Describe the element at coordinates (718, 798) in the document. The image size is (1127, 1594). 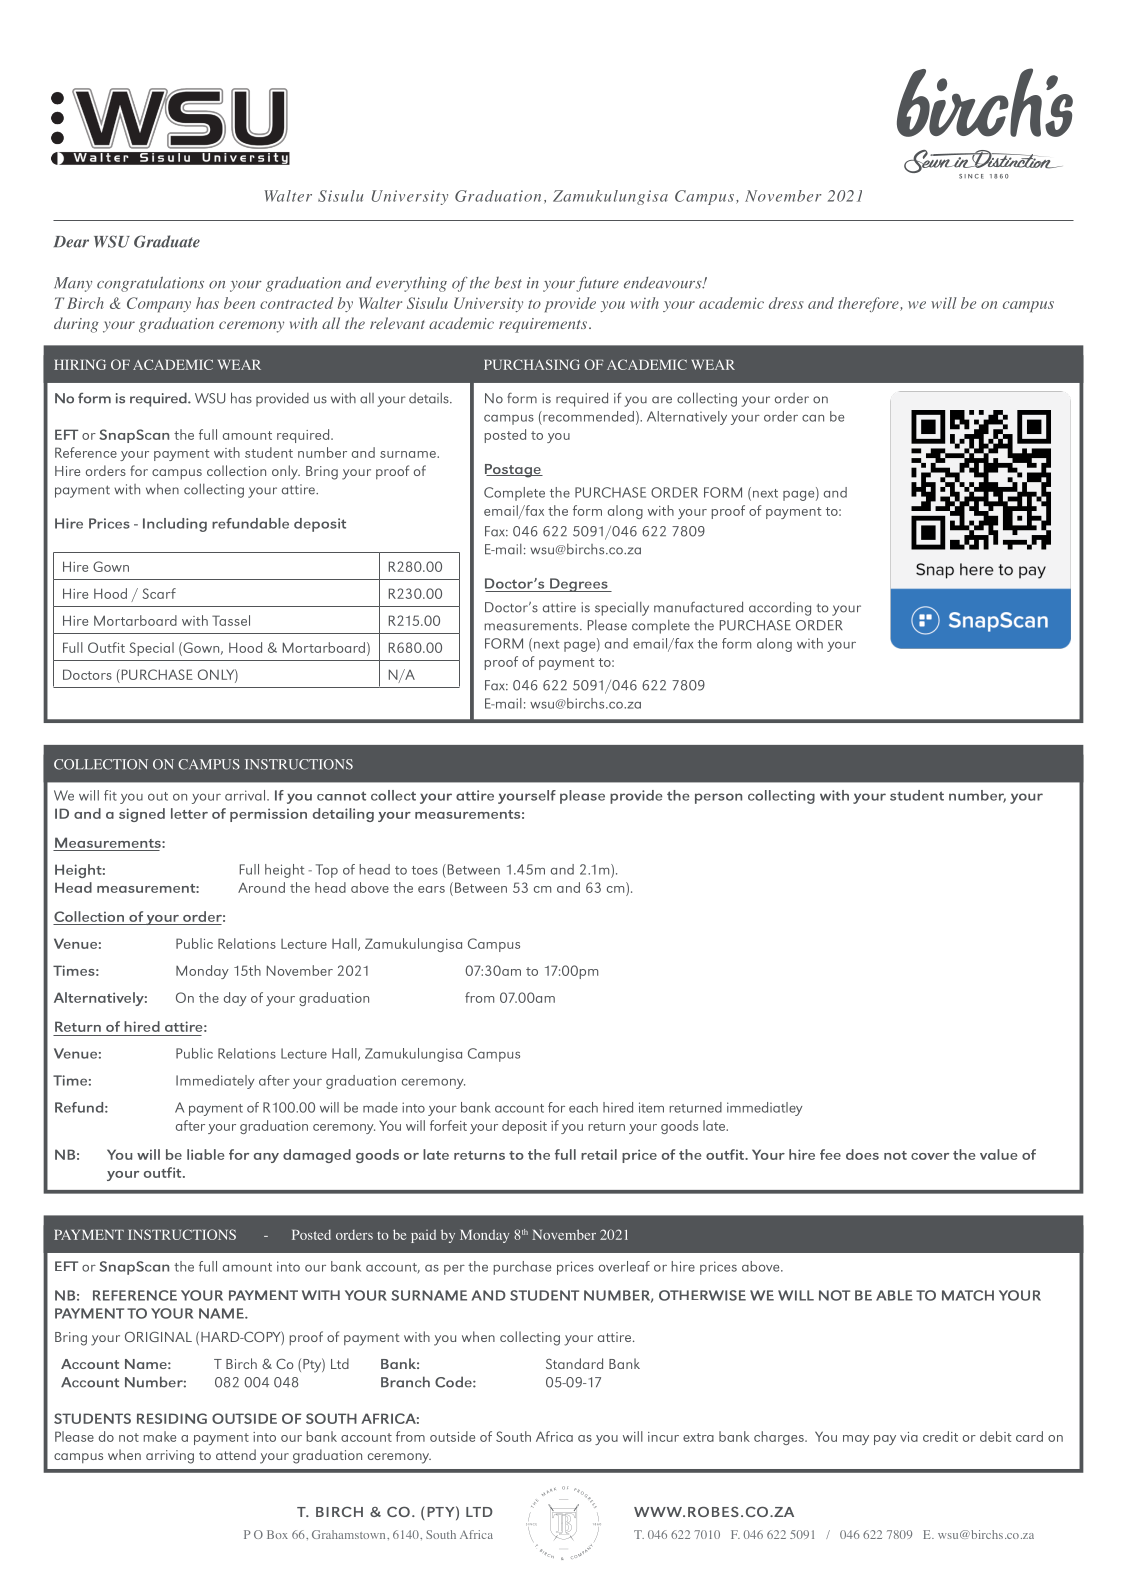
I see `person` at that location.
